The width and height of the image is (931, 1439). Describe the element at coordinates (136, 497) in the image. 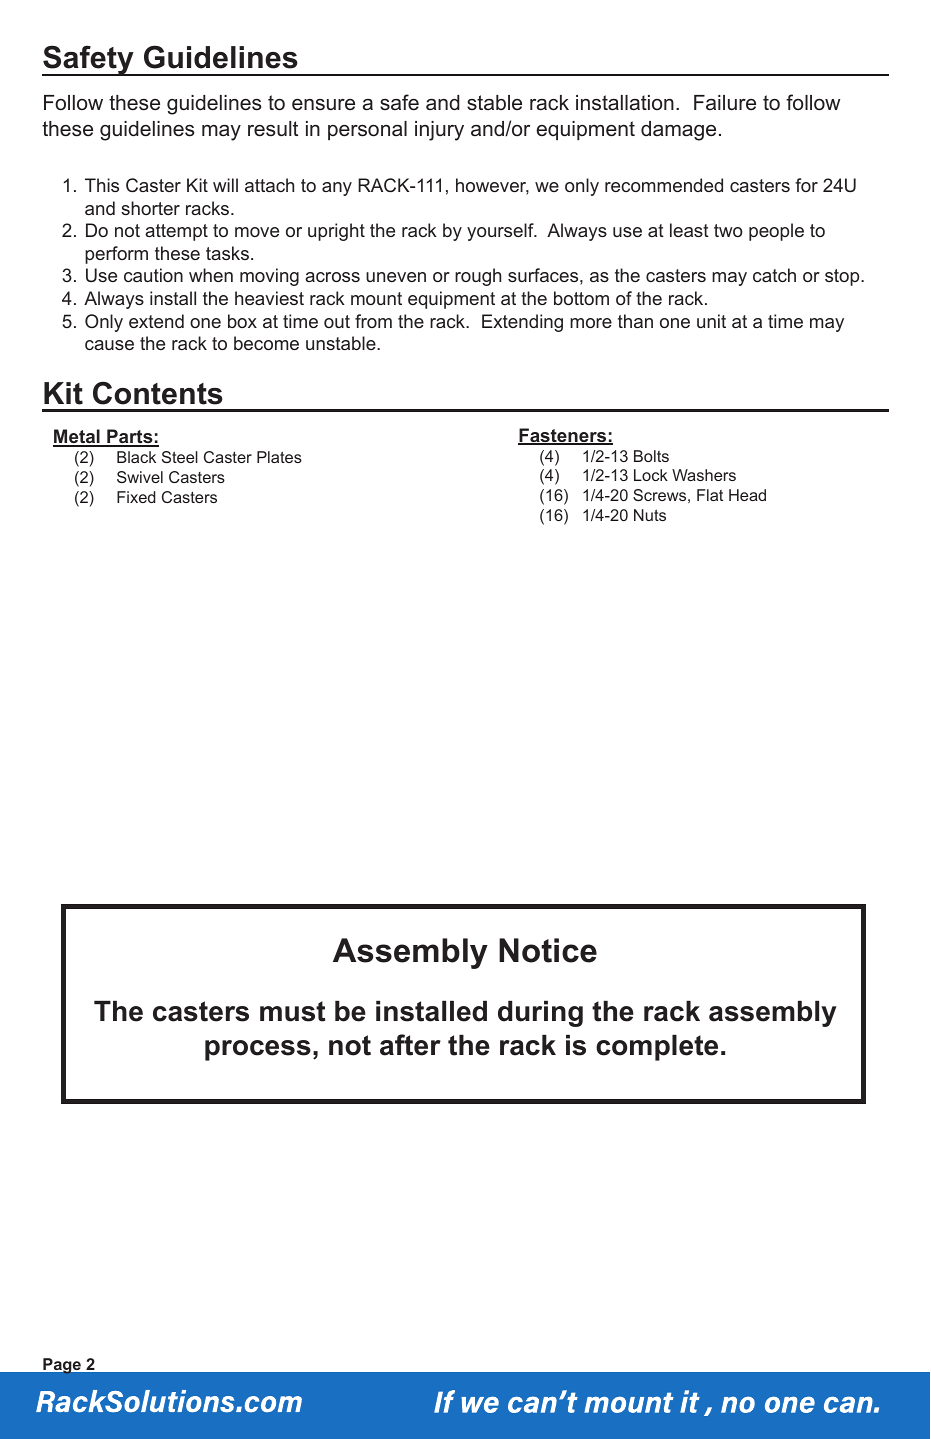

I see `Fixed` at that location.
